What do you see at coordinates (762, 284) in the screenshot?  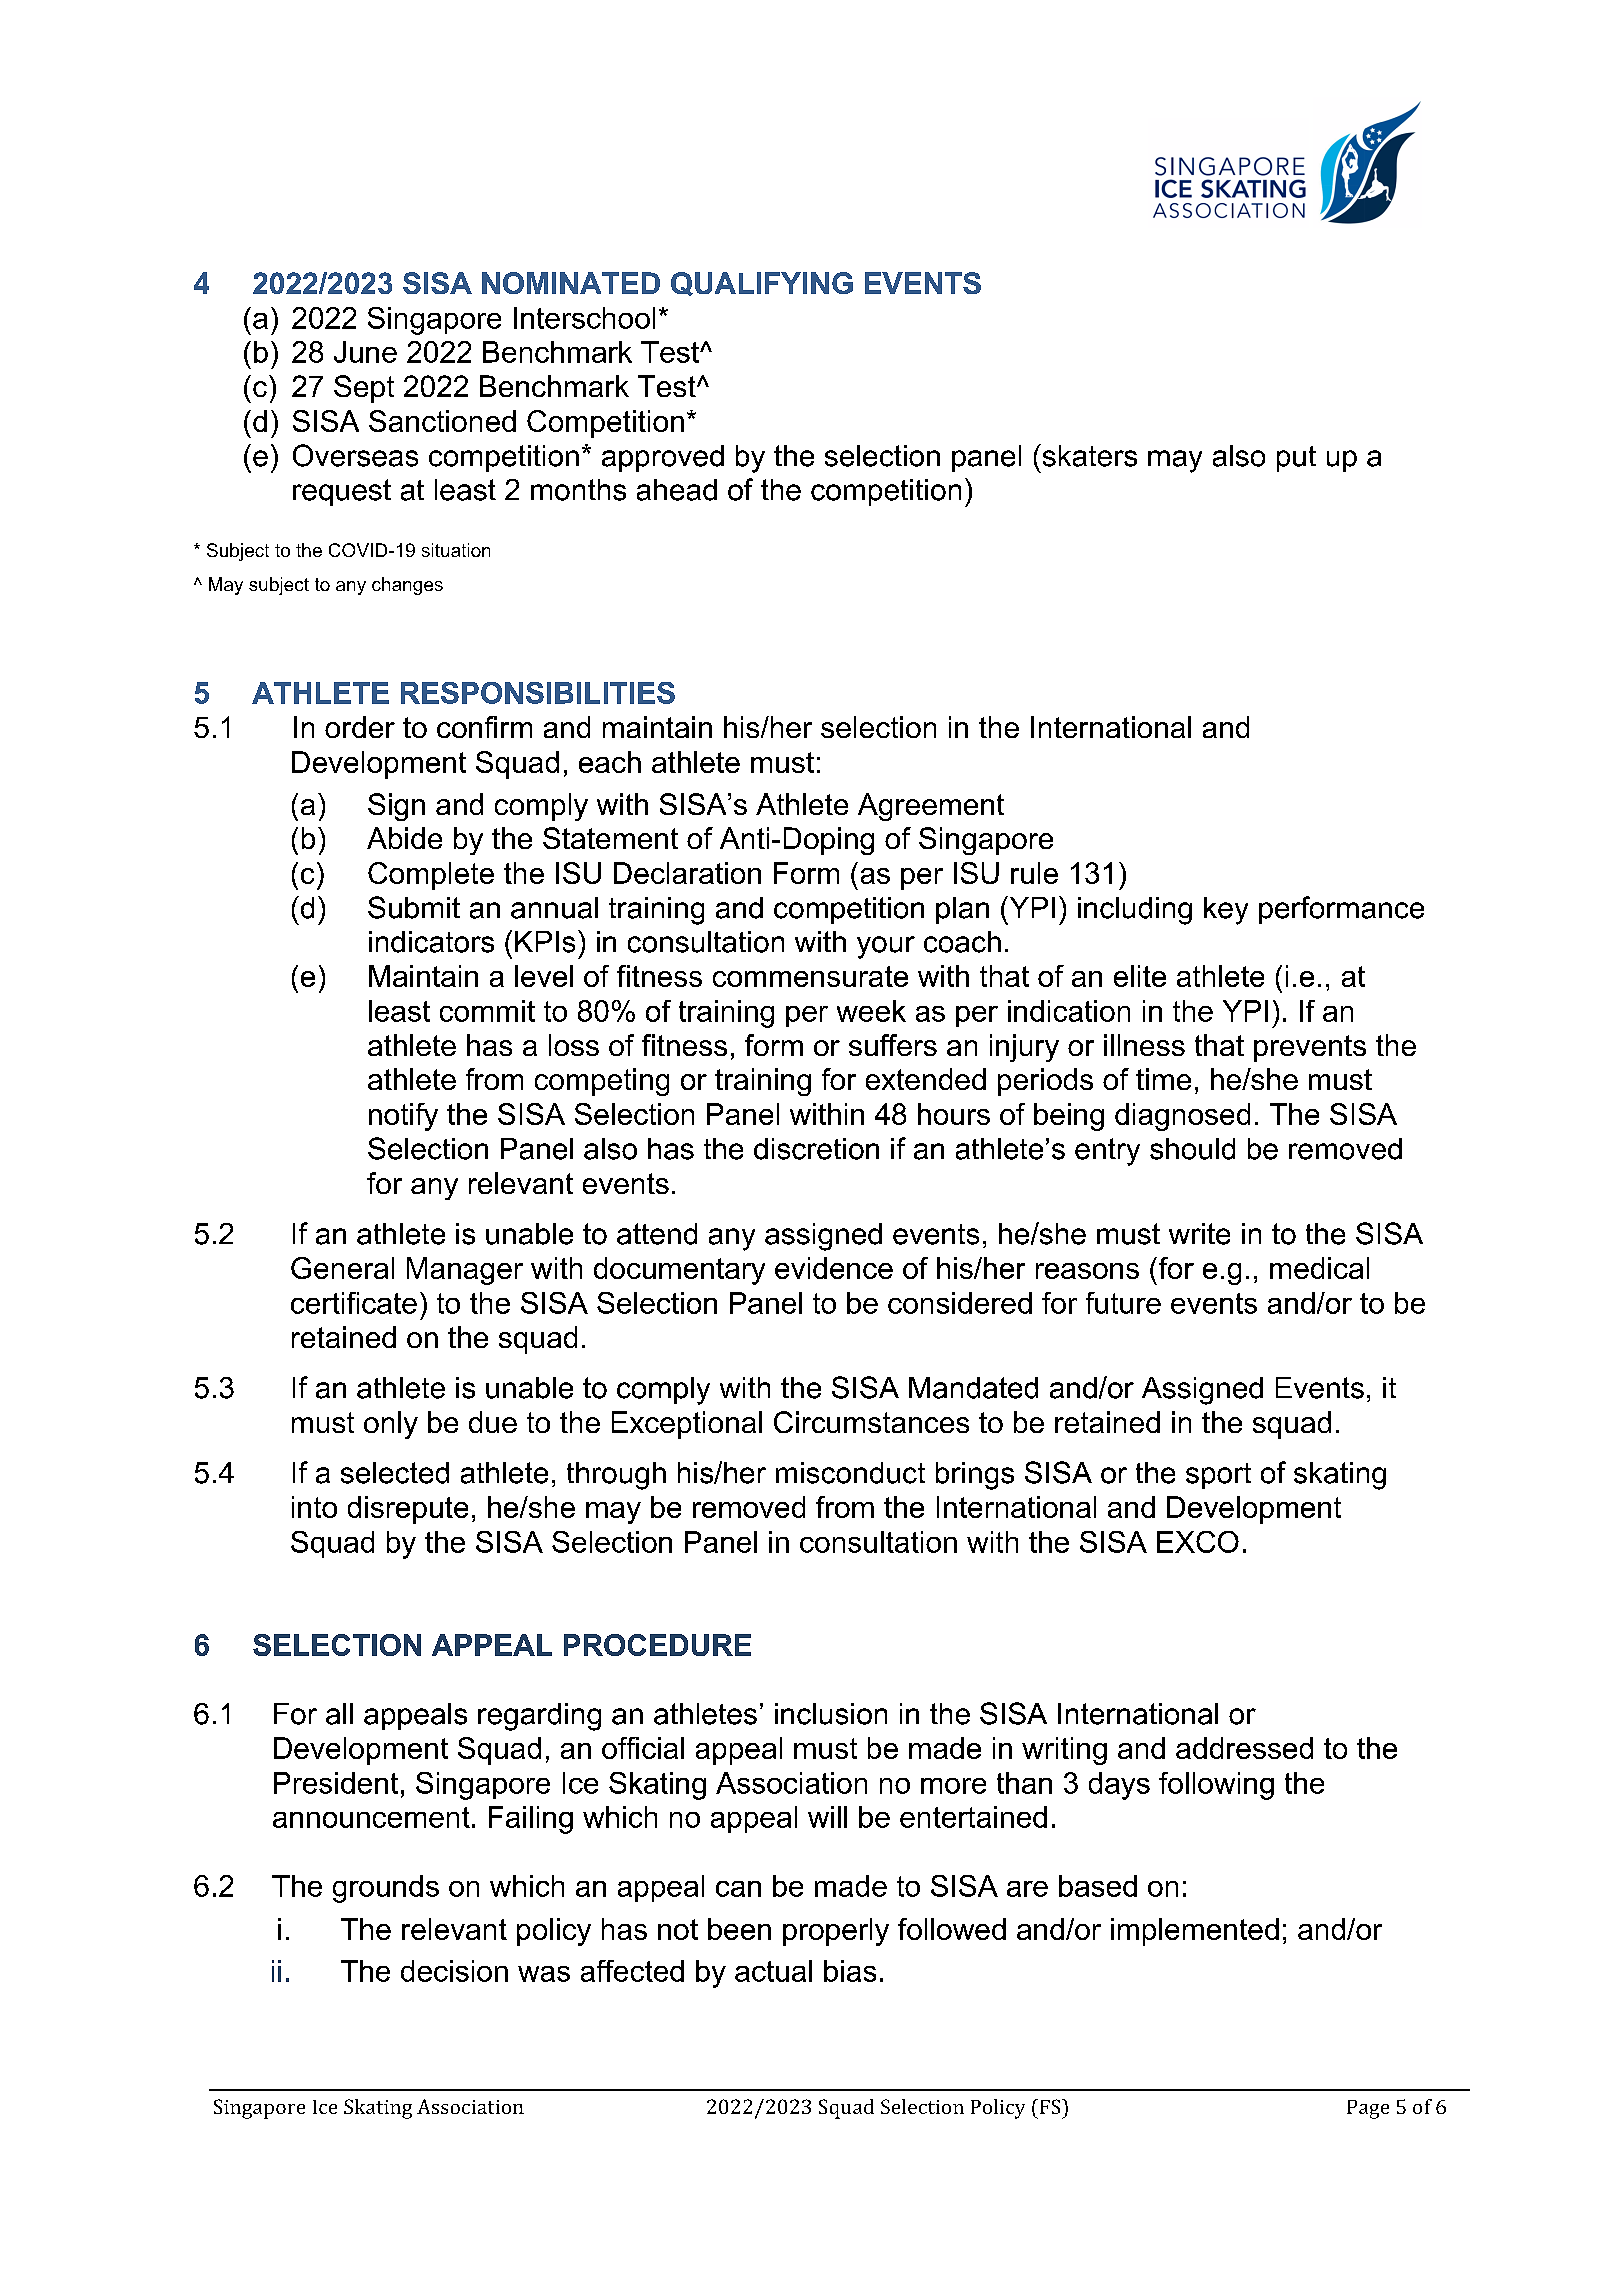 I see `QUALIFYING` at bounding box center [762, 284].
